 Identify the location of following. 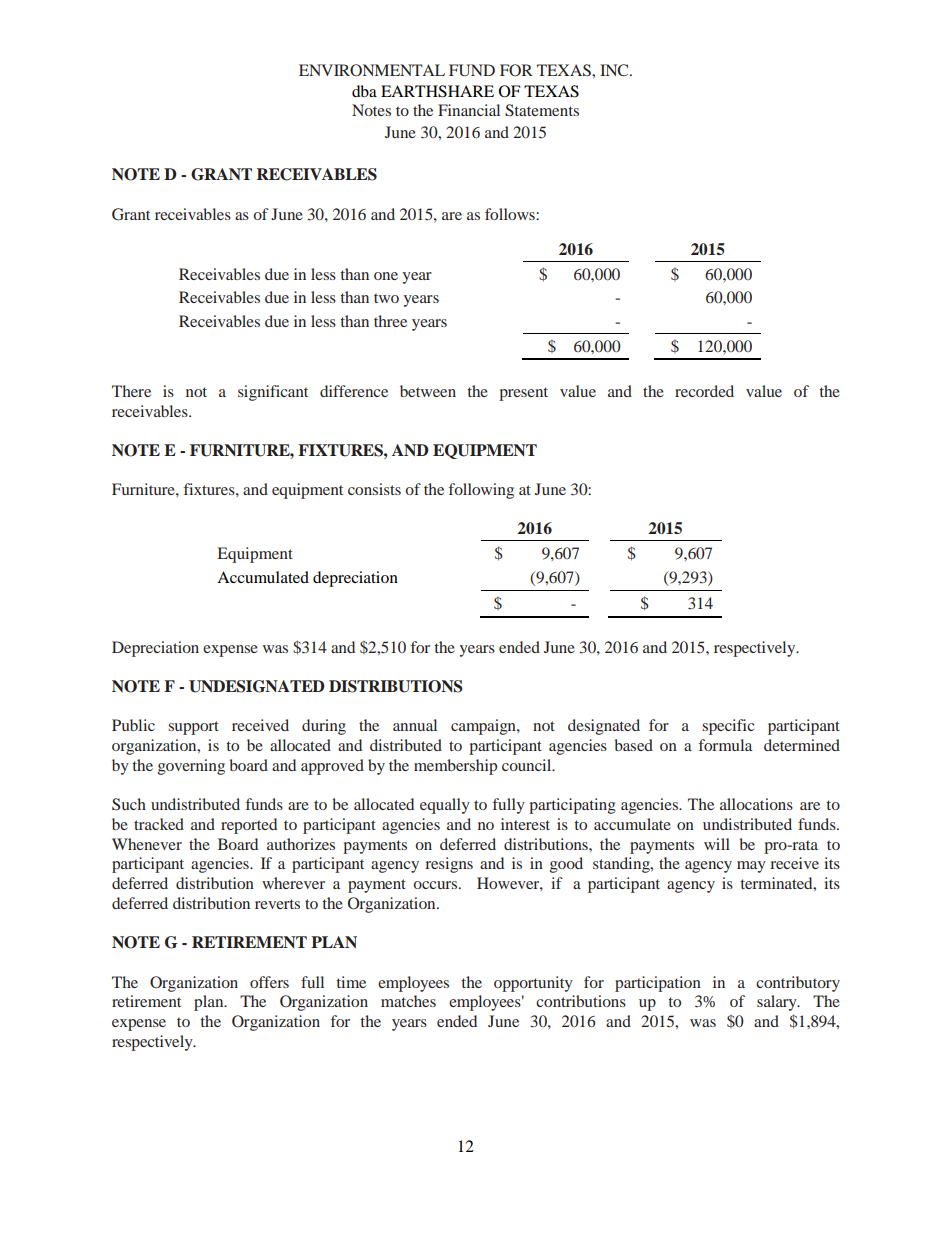
(481, 491).
